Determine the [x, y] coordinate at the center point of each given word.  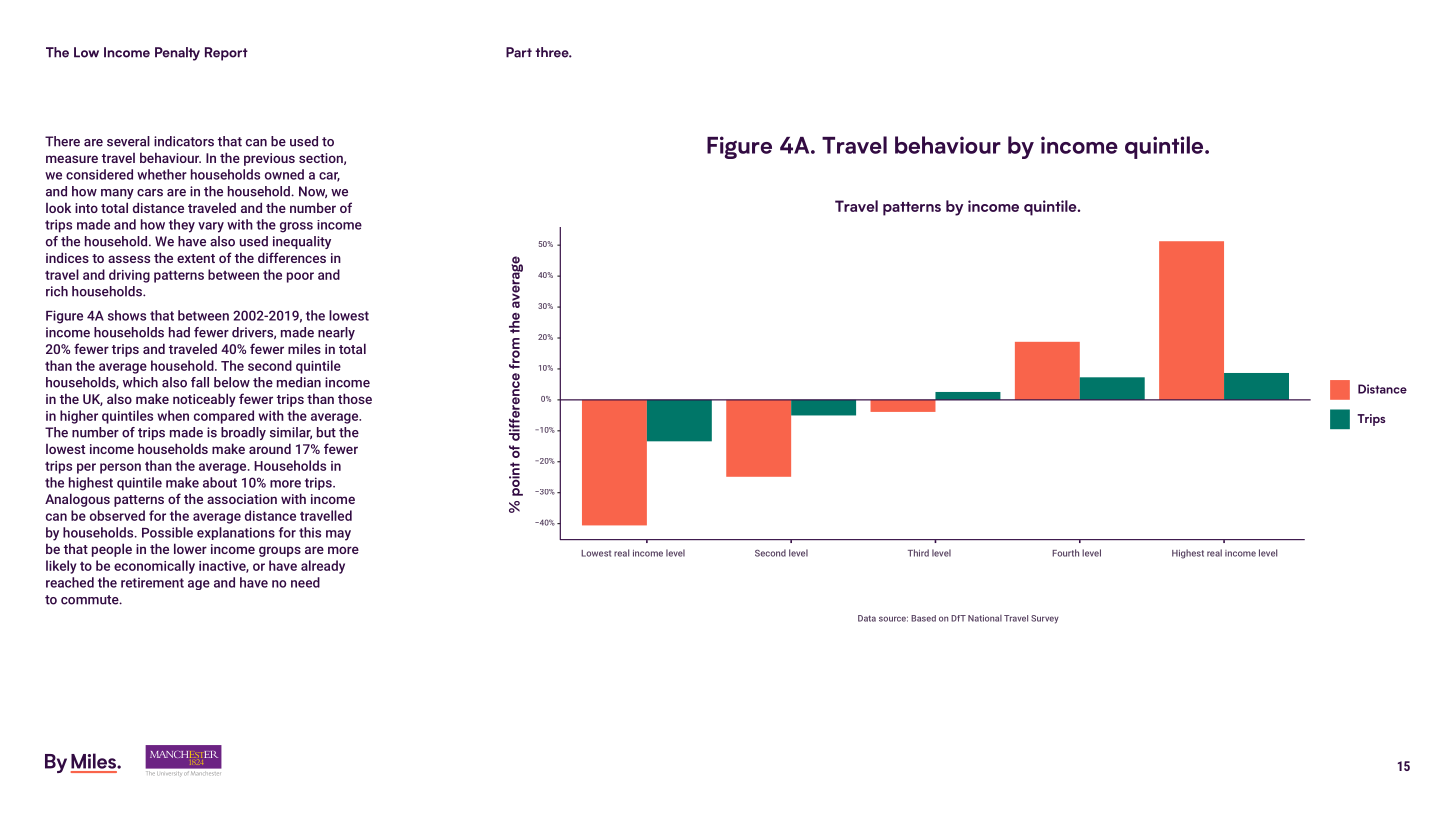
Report [226, 54]
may [338, 535]
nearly [336, 333]
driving [129, 276]
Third [918, 553]
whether [162, 174]
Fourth [1065, 553]
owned [284, 174]
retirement [152, 582]
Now [313, 192]
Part [519, 52]
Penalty [177, 54]
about [220, 482]
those [355, 398]
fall [200, 382]
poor [300, 277]
